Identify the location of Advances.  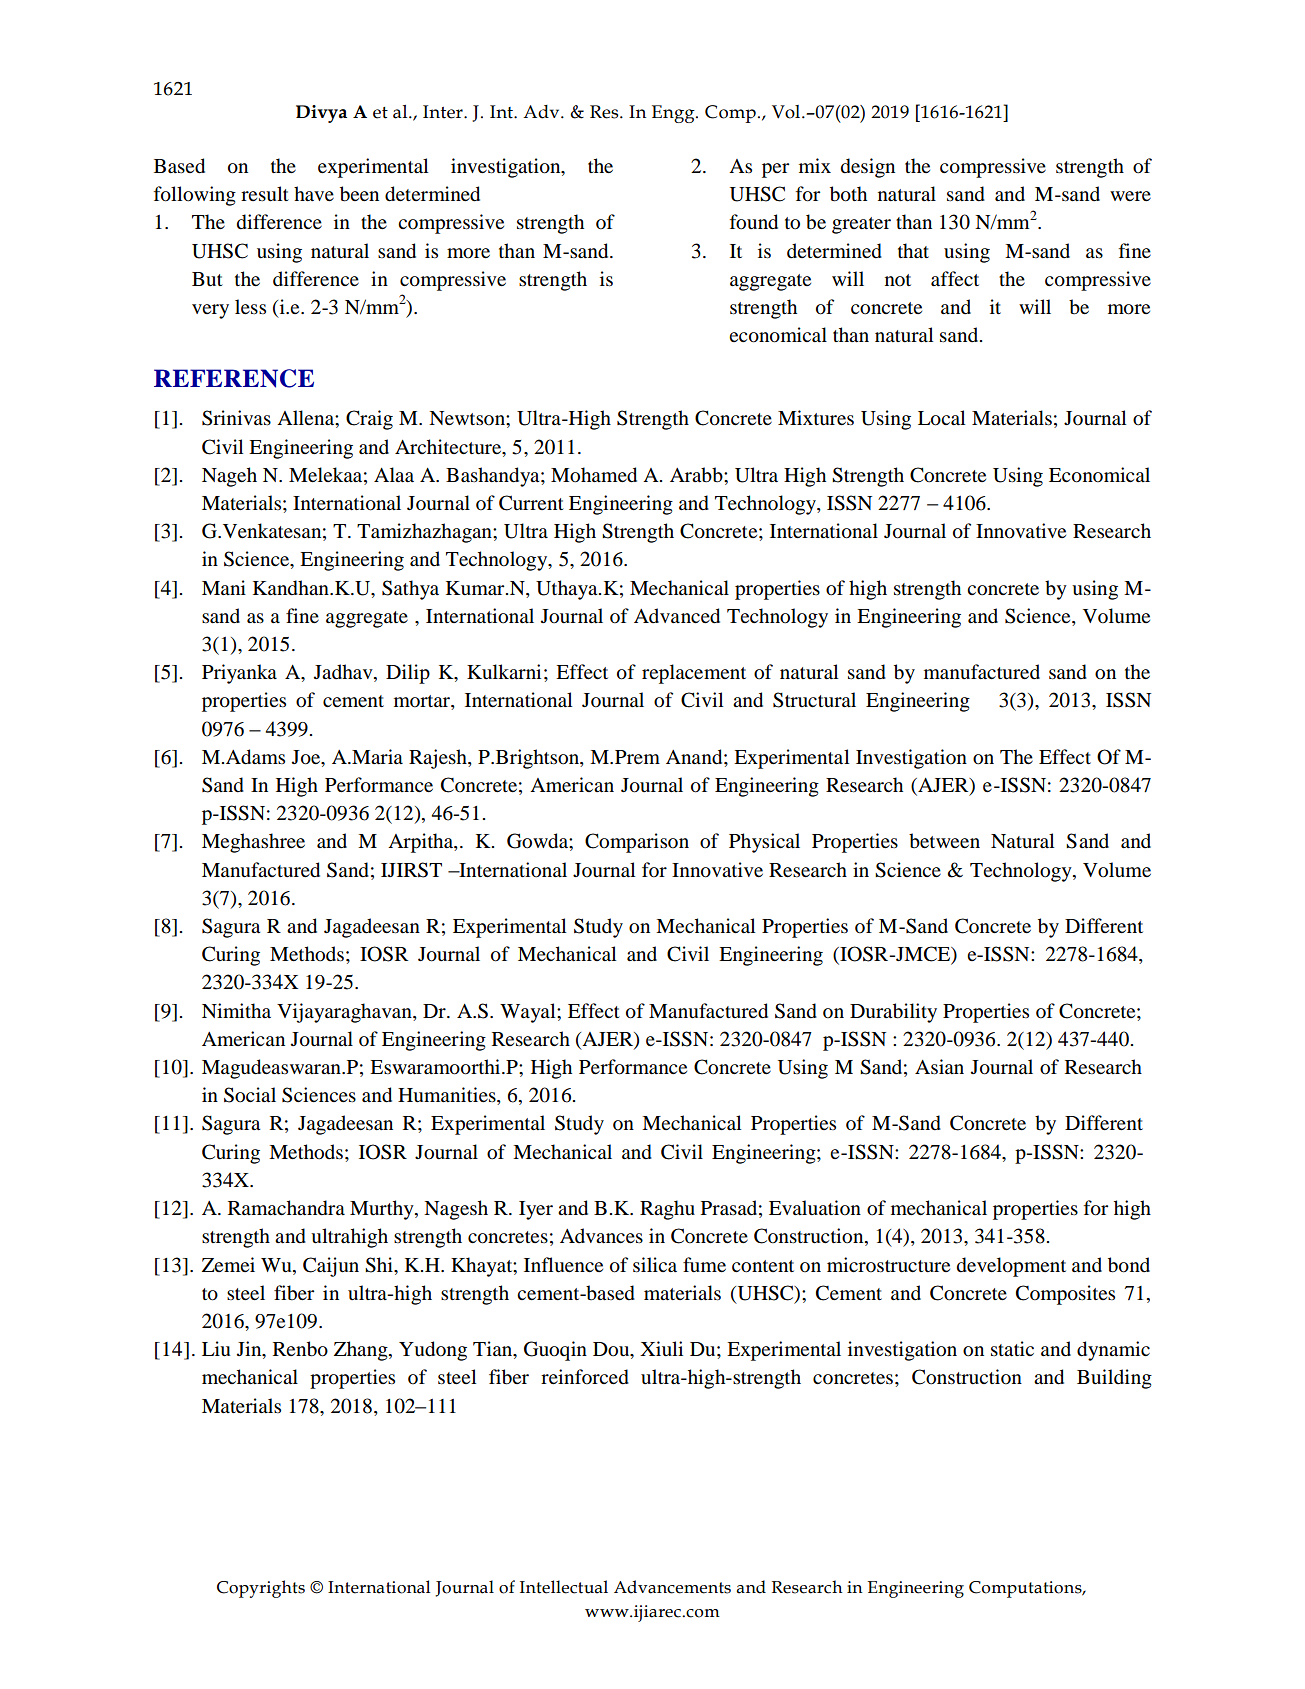
(601, 1236).
